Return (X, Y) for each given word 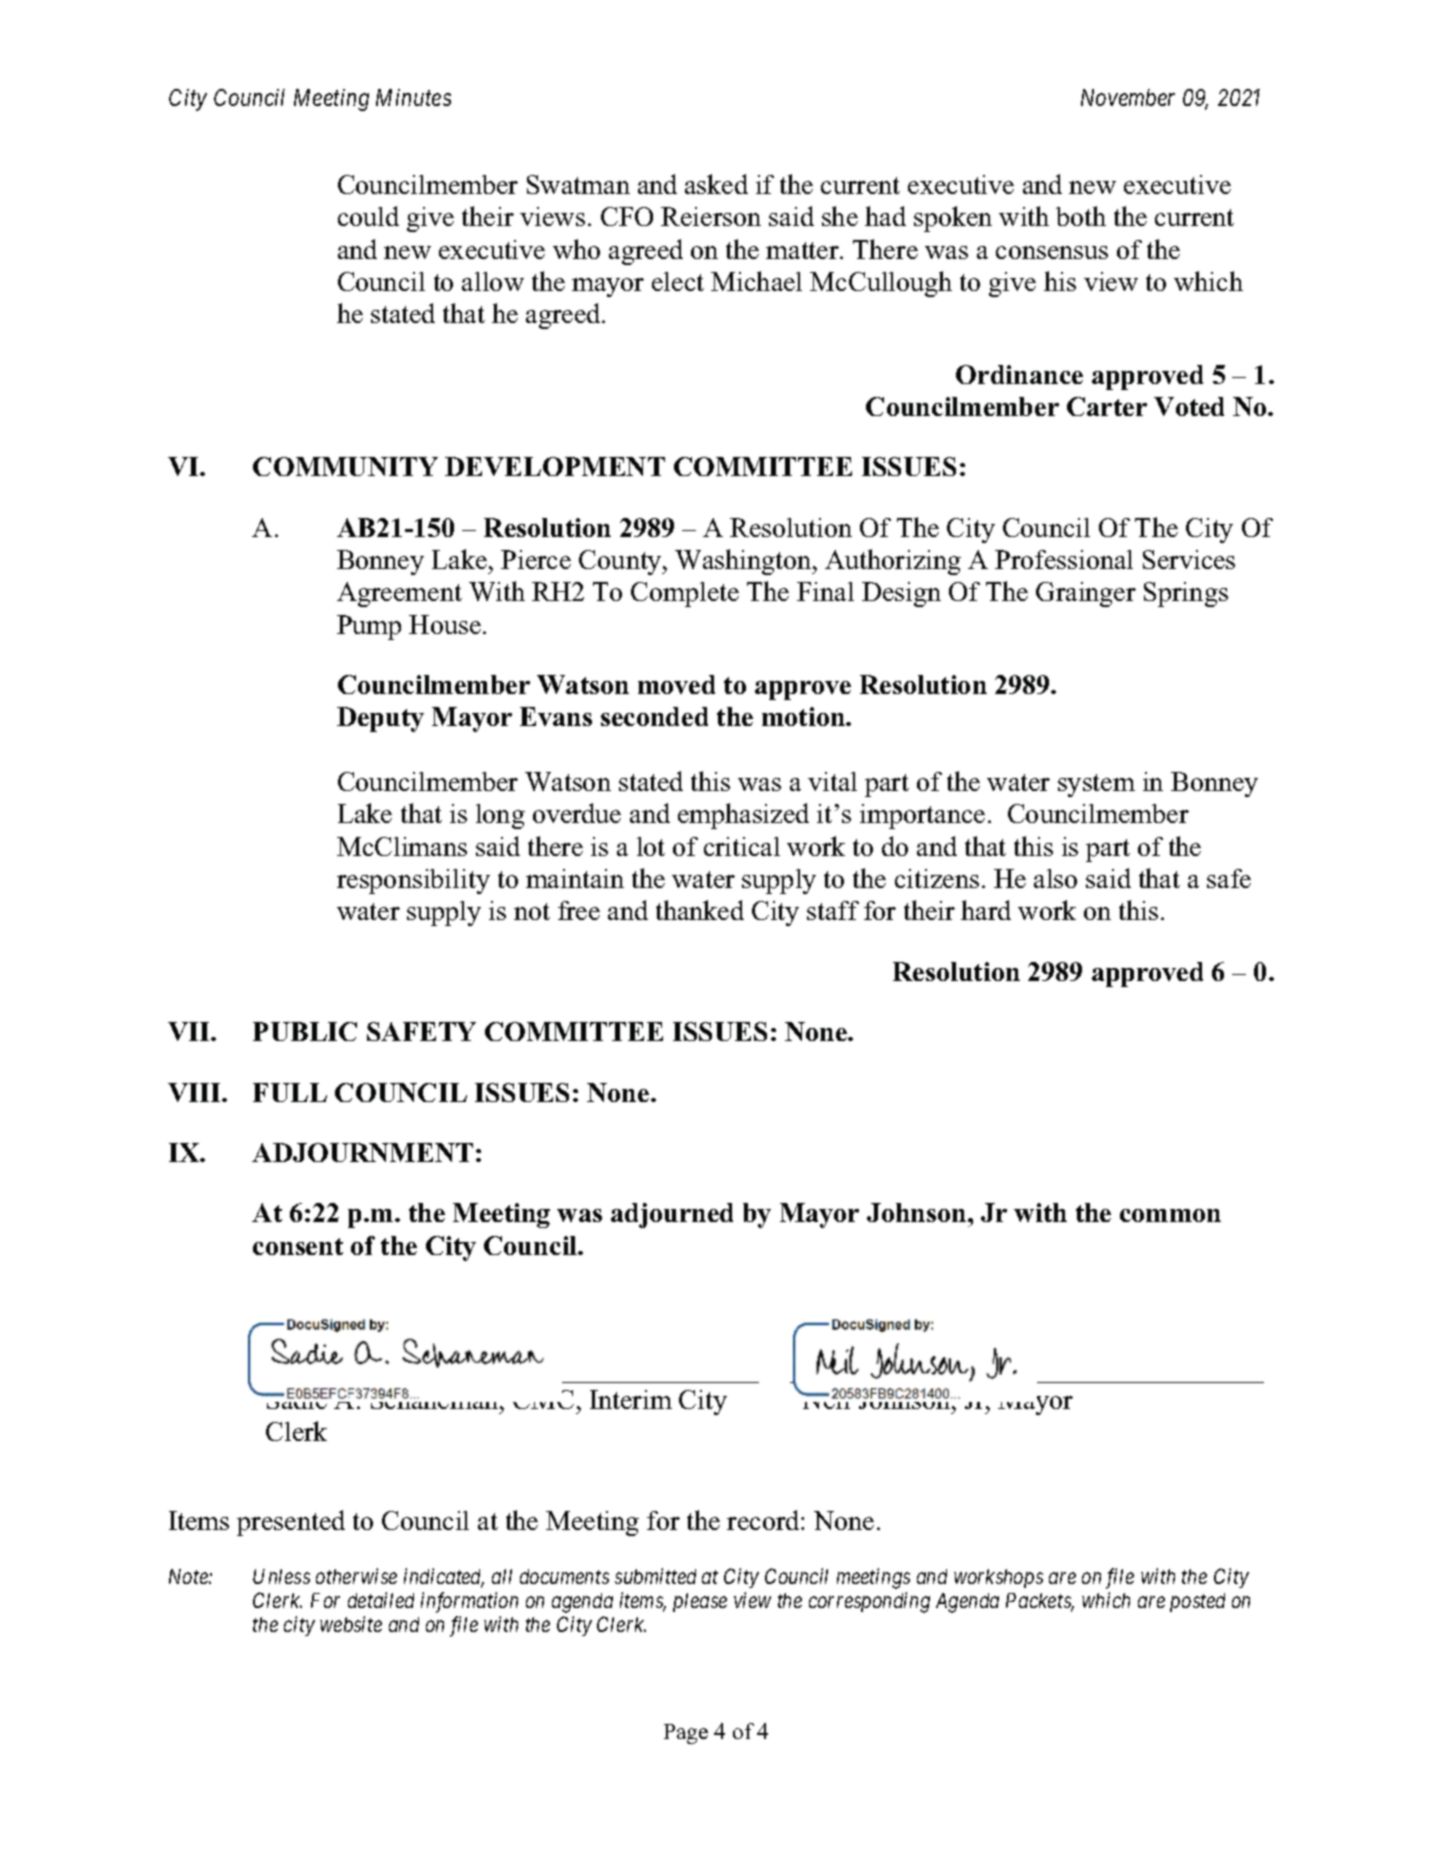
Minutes (413, 97)
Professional (1064, 559)
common (1170, 1215)
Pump (369, 627)
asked (716, 184)
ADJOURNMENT (362, 1152)
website (351, 1624)
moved (676, 684)
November (1128, 97)
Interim (631, 1399)
